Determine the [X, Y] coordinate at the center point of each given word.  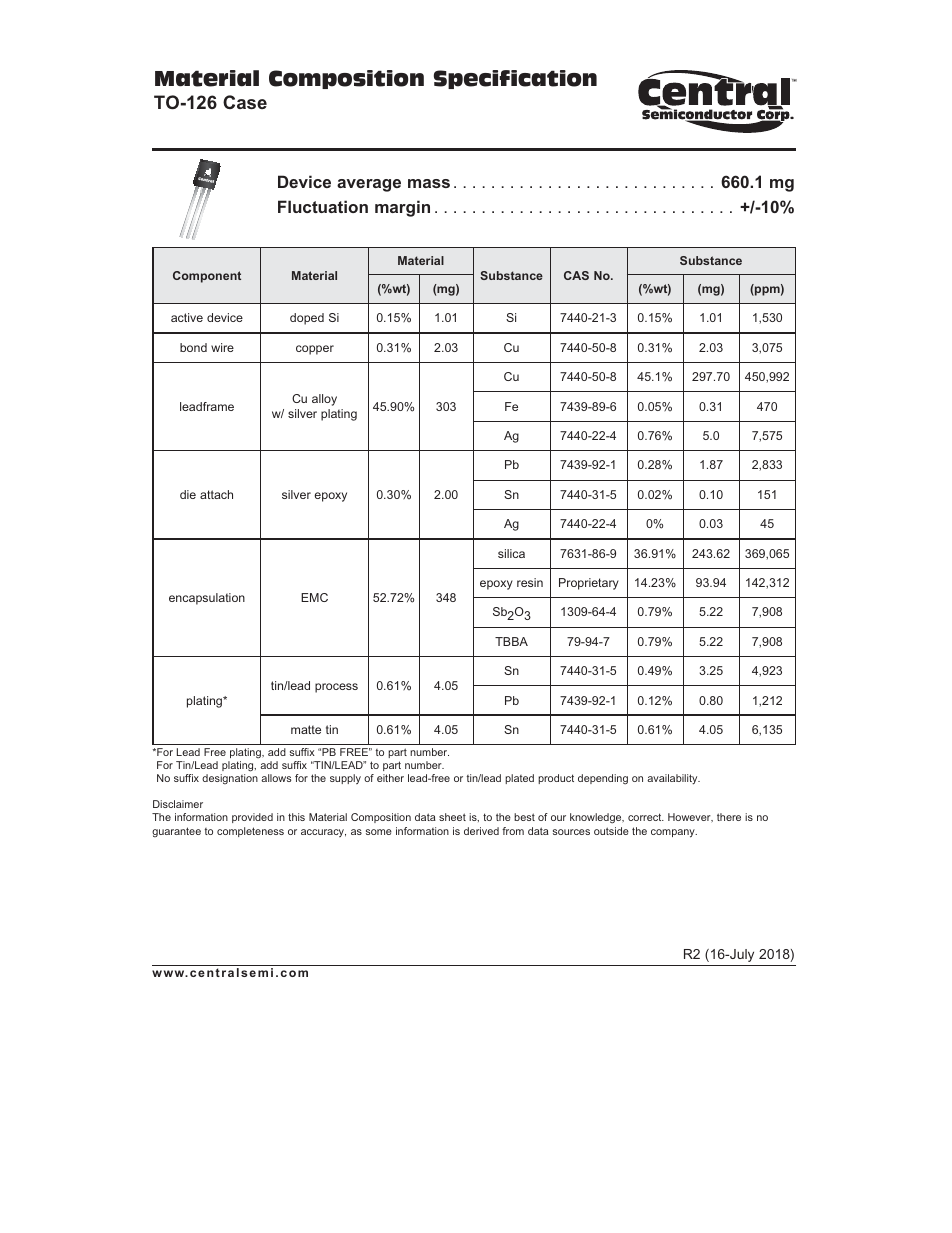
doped [307, 319]
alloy [324, 400]
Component [207, 277]
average [369, 185]
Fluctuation [323, 206]
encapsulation [207, 599]
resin [530, 582]
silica [511, 553]
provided [252, 818]
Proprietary [589, 584]
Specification [515, 79]
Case [245, 102]
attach [216, 494]
